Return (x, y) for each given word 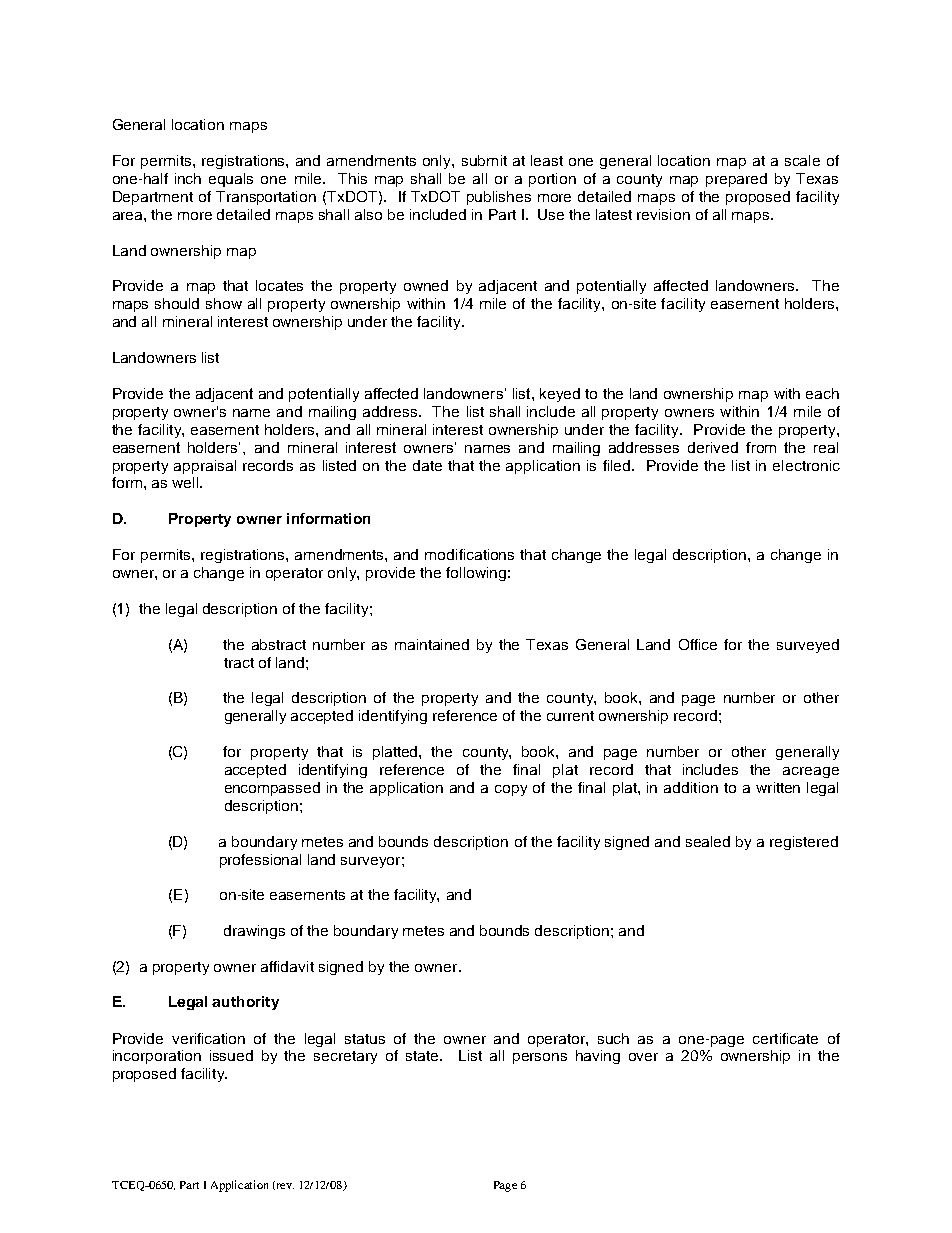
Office (698, 644)
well (186, 482)
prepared (736, 180)
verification (208, 1038)
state (423, 1056)
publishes (499, 198)
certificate (785, 1038)
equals (231, 180)
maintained (432, 644)
